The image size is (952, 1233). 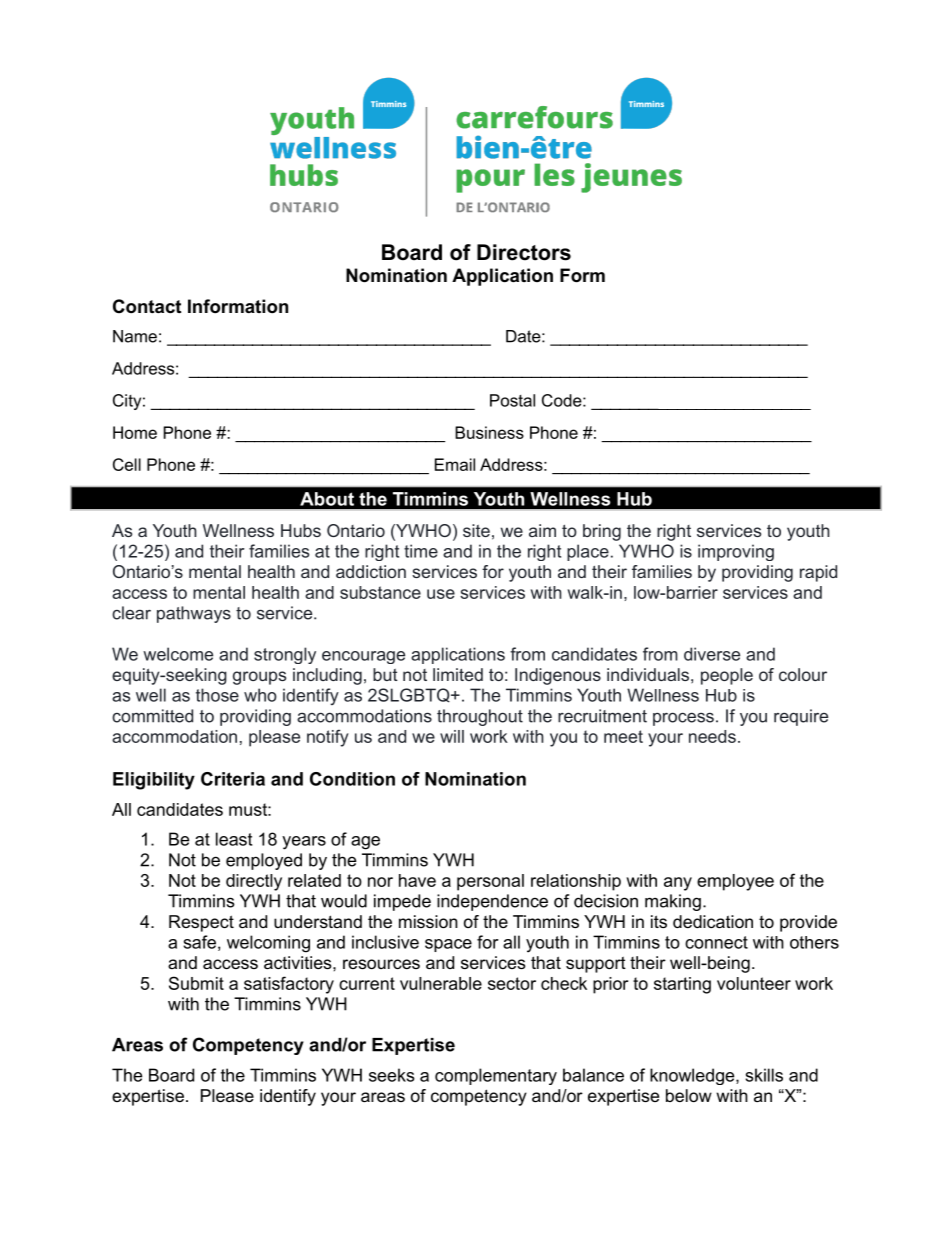 I want to click on people, so click(x=727, y=676).
